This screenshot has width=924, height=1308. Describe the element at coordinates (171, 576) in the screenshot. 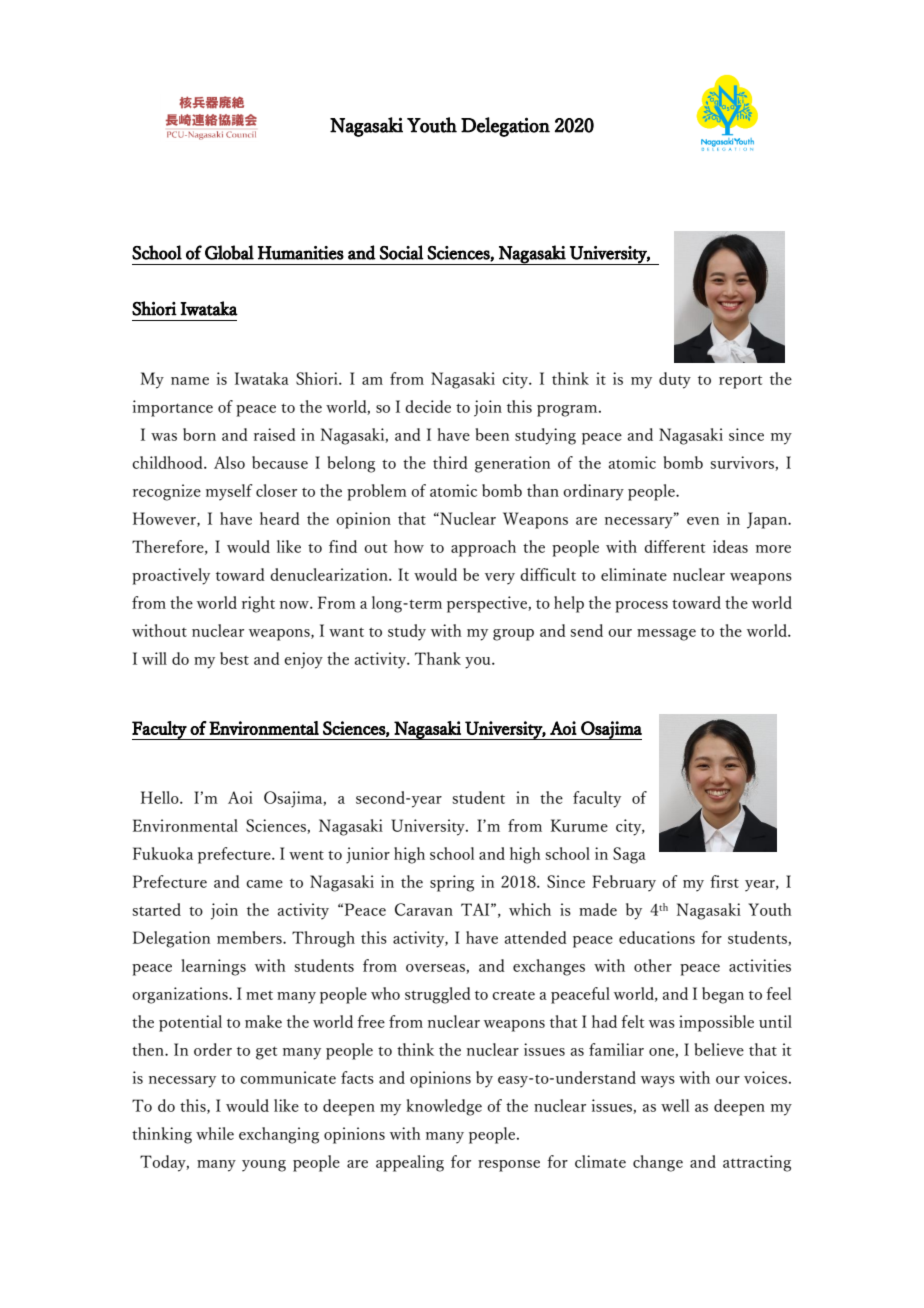

I see `proactively` at that location.
